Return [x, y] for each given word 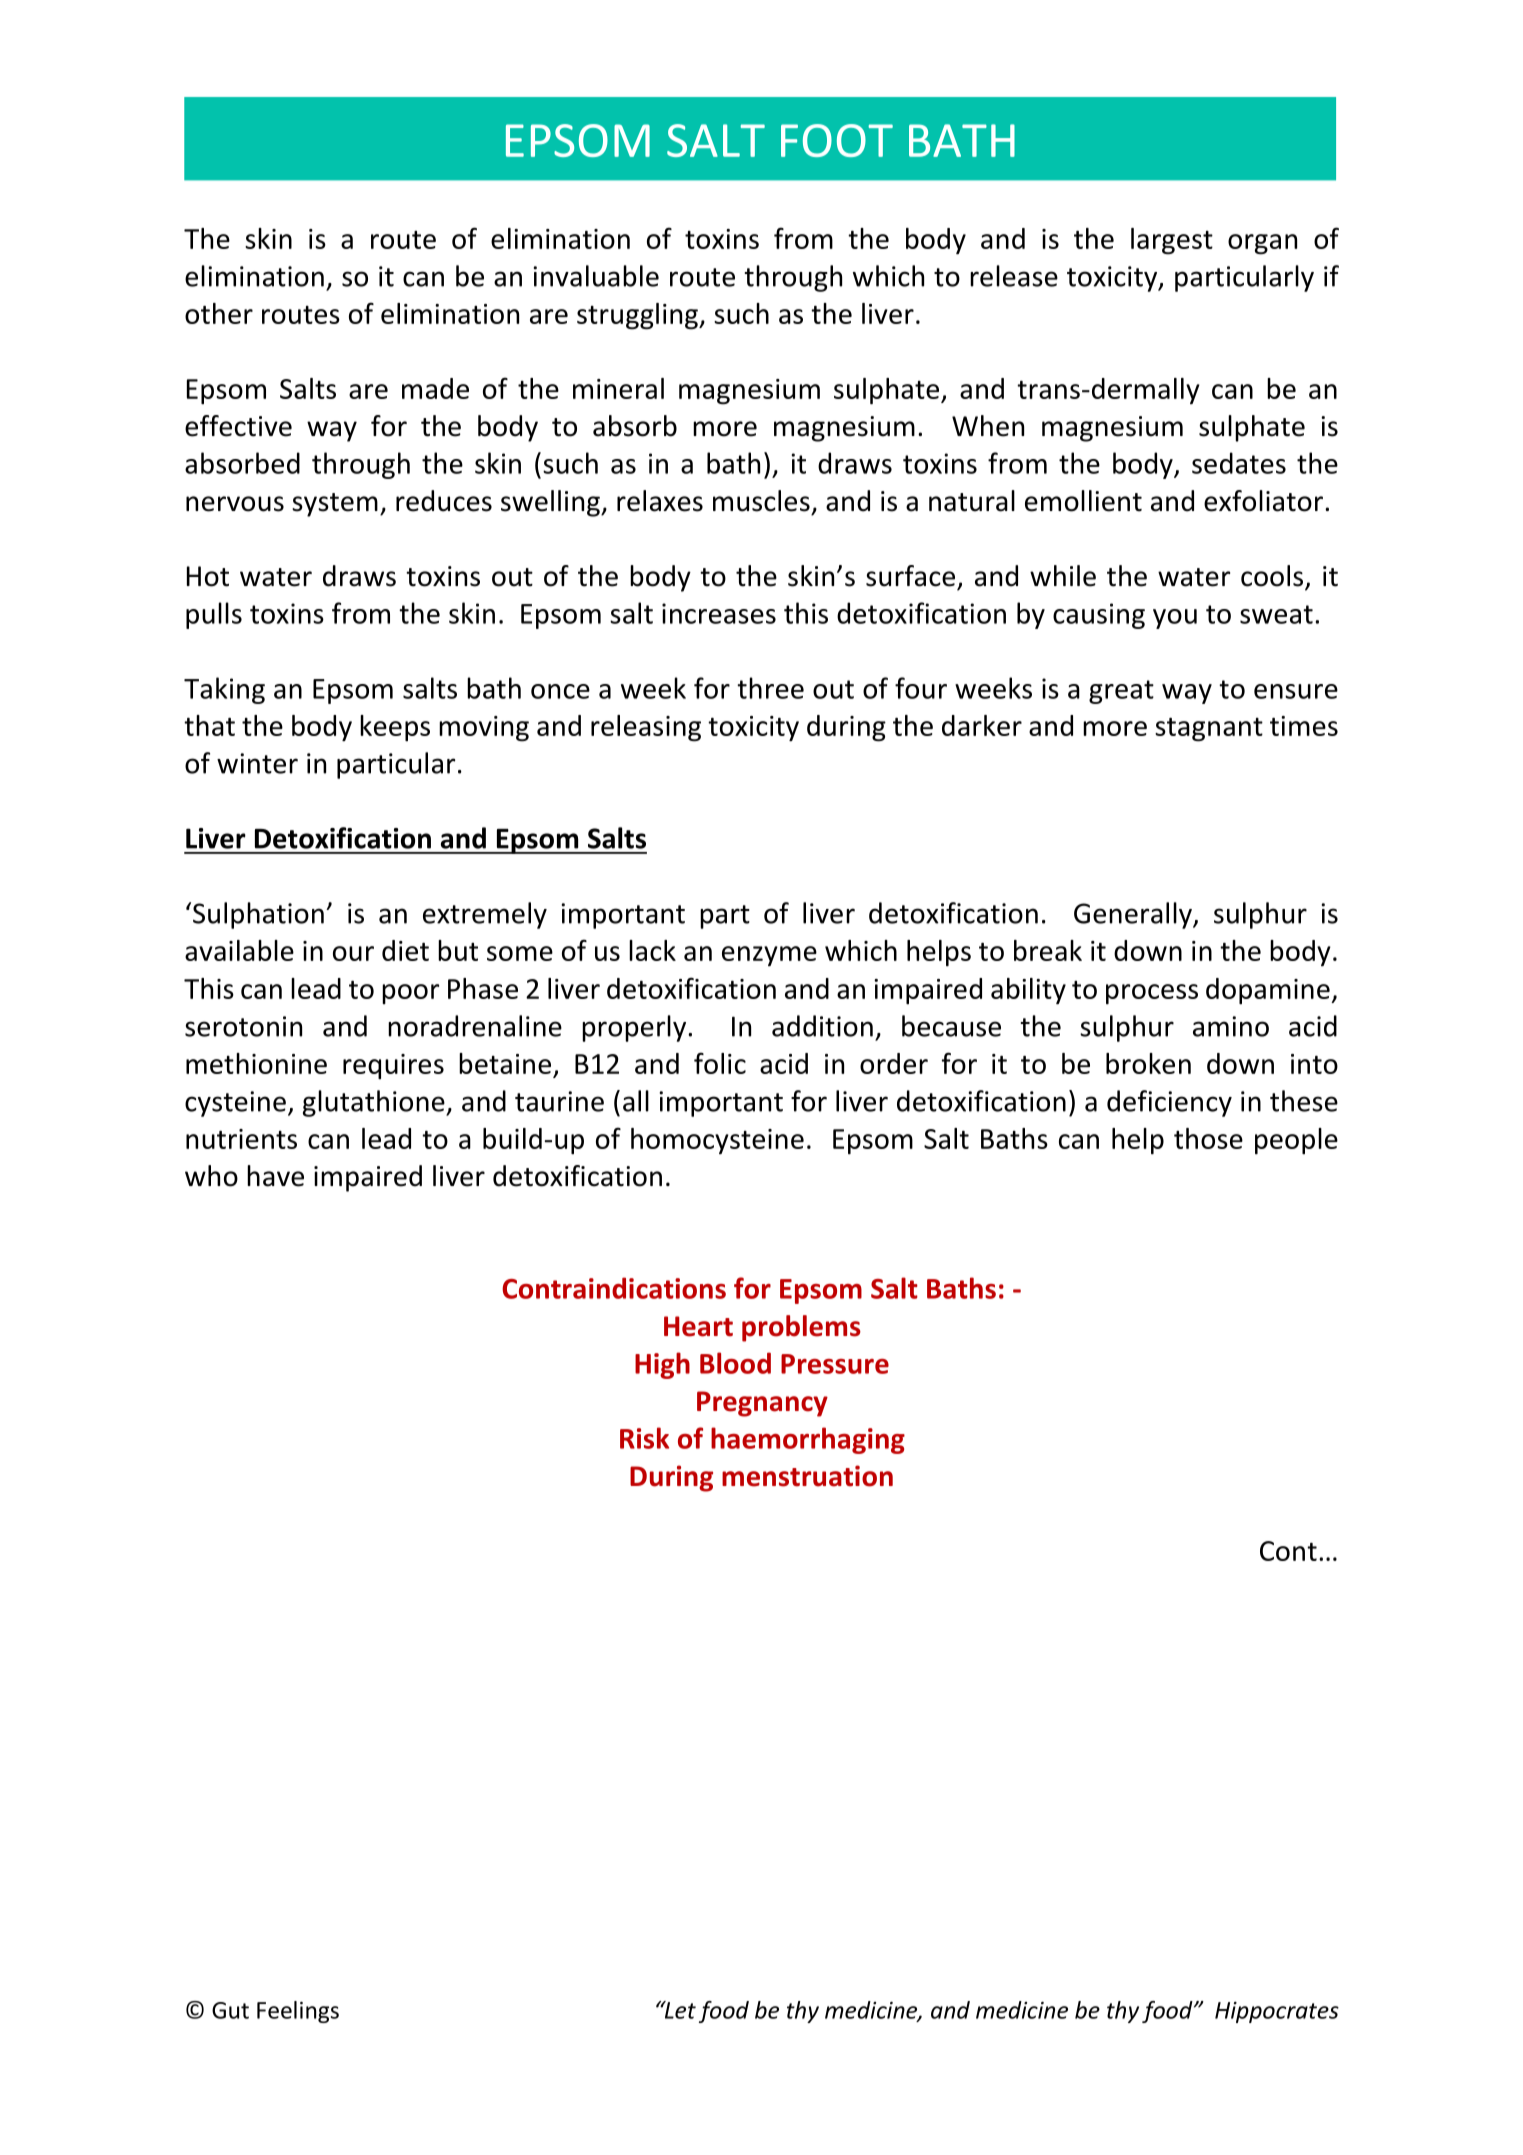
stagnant [1209, 730]
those [1208, 1138]
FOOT [837, 140]
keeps [395, 728]
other [219, 313]
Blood [735, 1363]
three [770, 688]
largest [1172, 241]
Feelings [298, 2012]
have [275, 1176]
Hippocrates [1277, 2012]
